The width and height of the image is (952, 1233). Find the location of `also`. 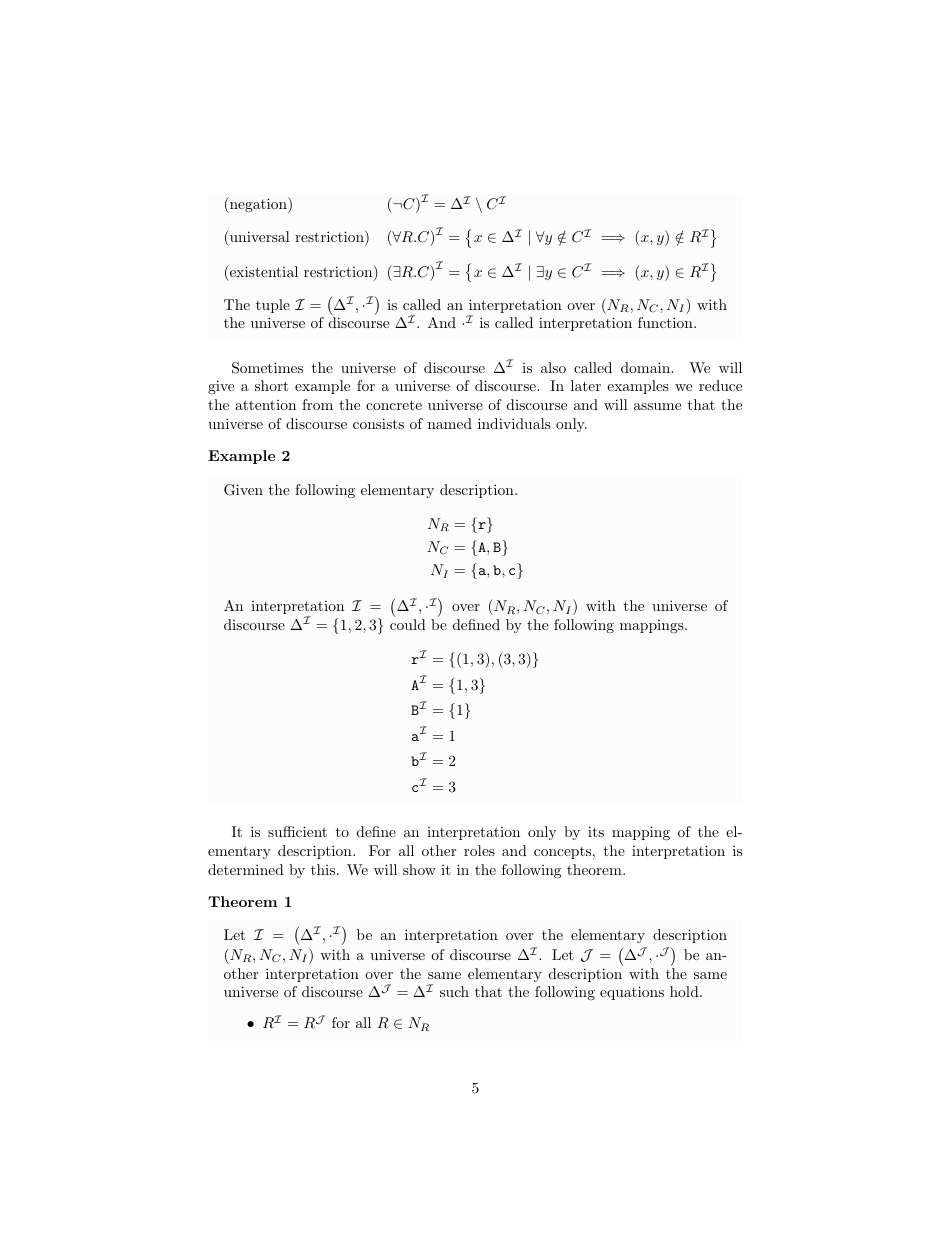

also is located at coordinates (553, 367).
